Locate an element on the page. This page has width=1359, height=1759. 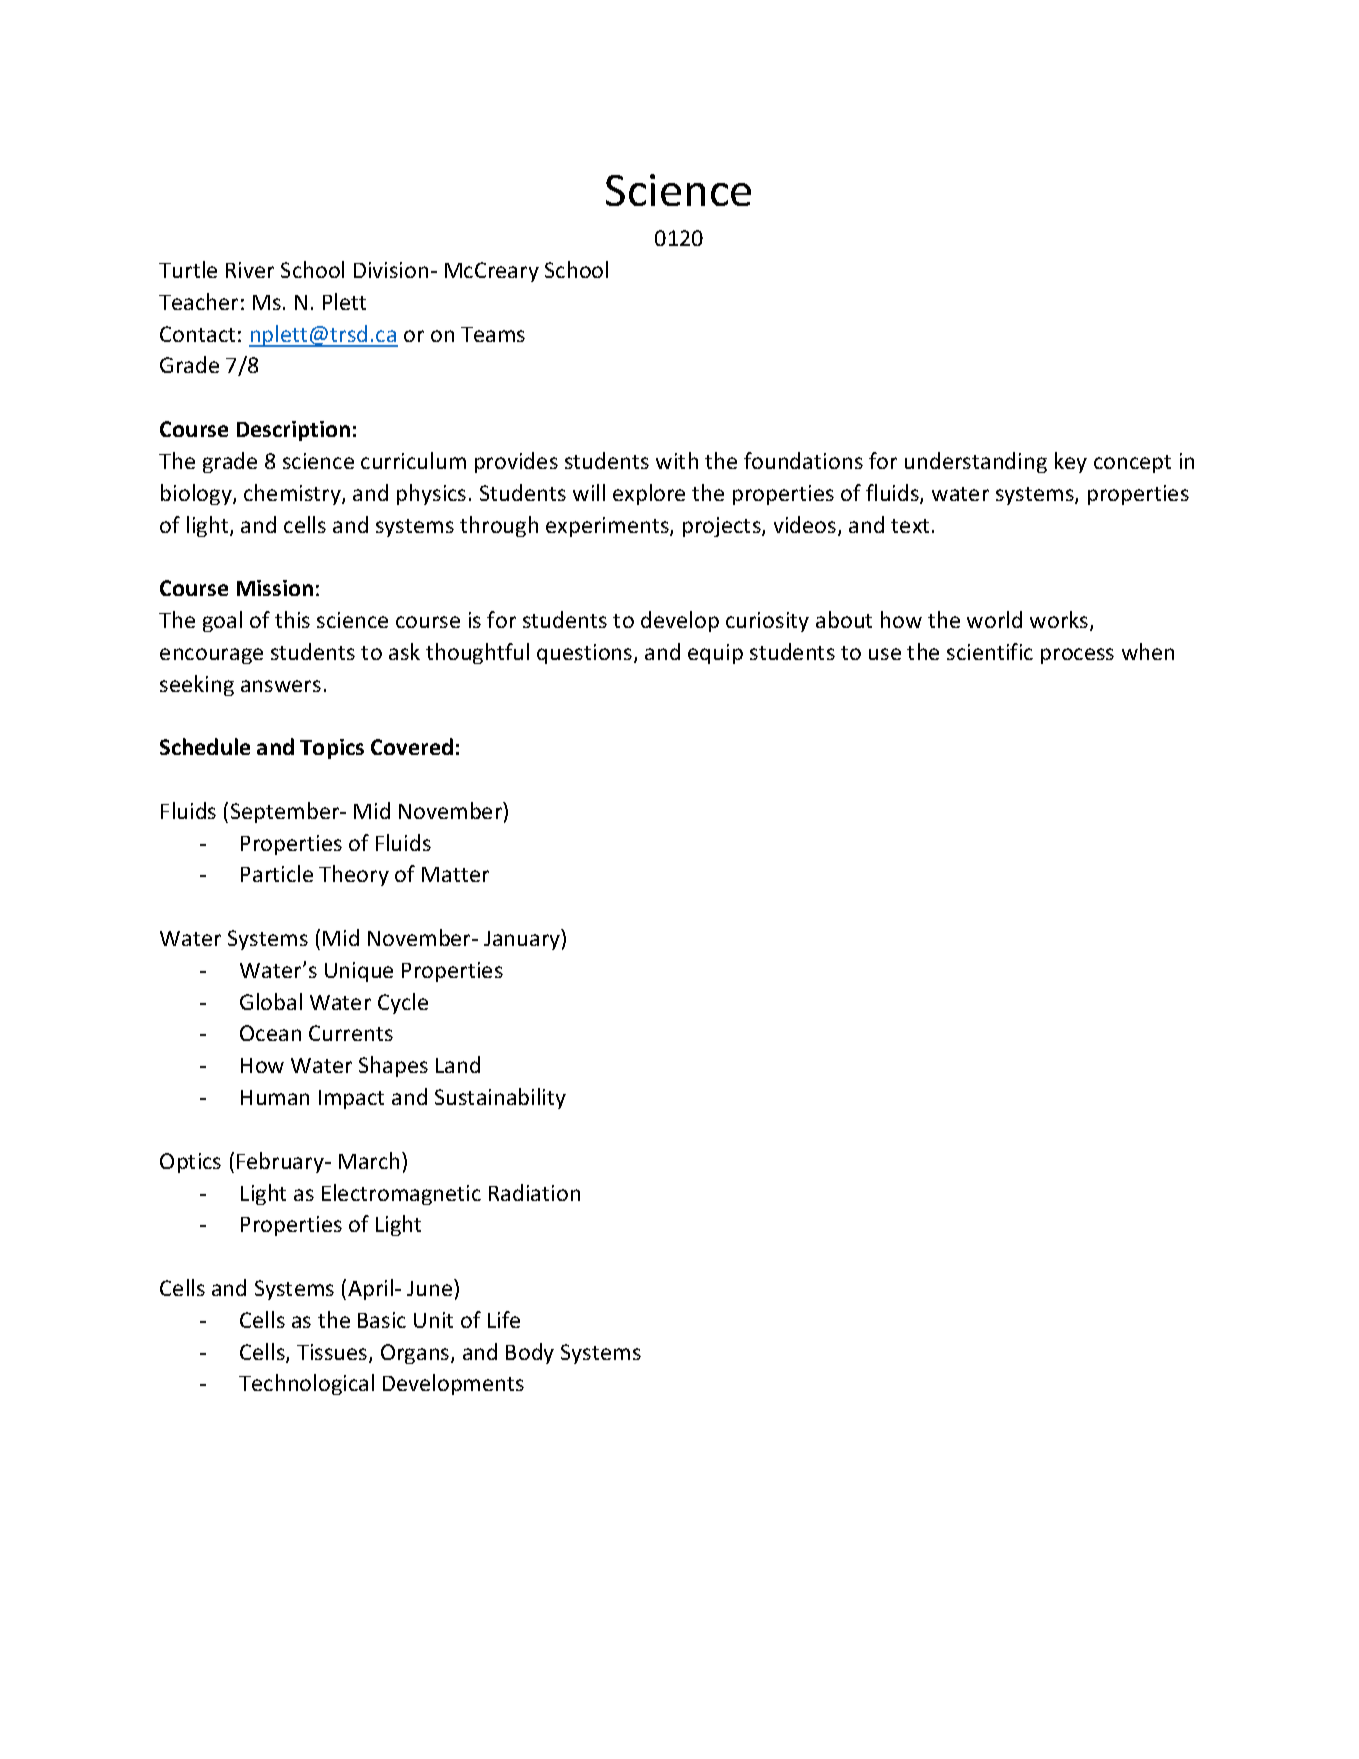
Life is located at coordinates (504, 1319).
